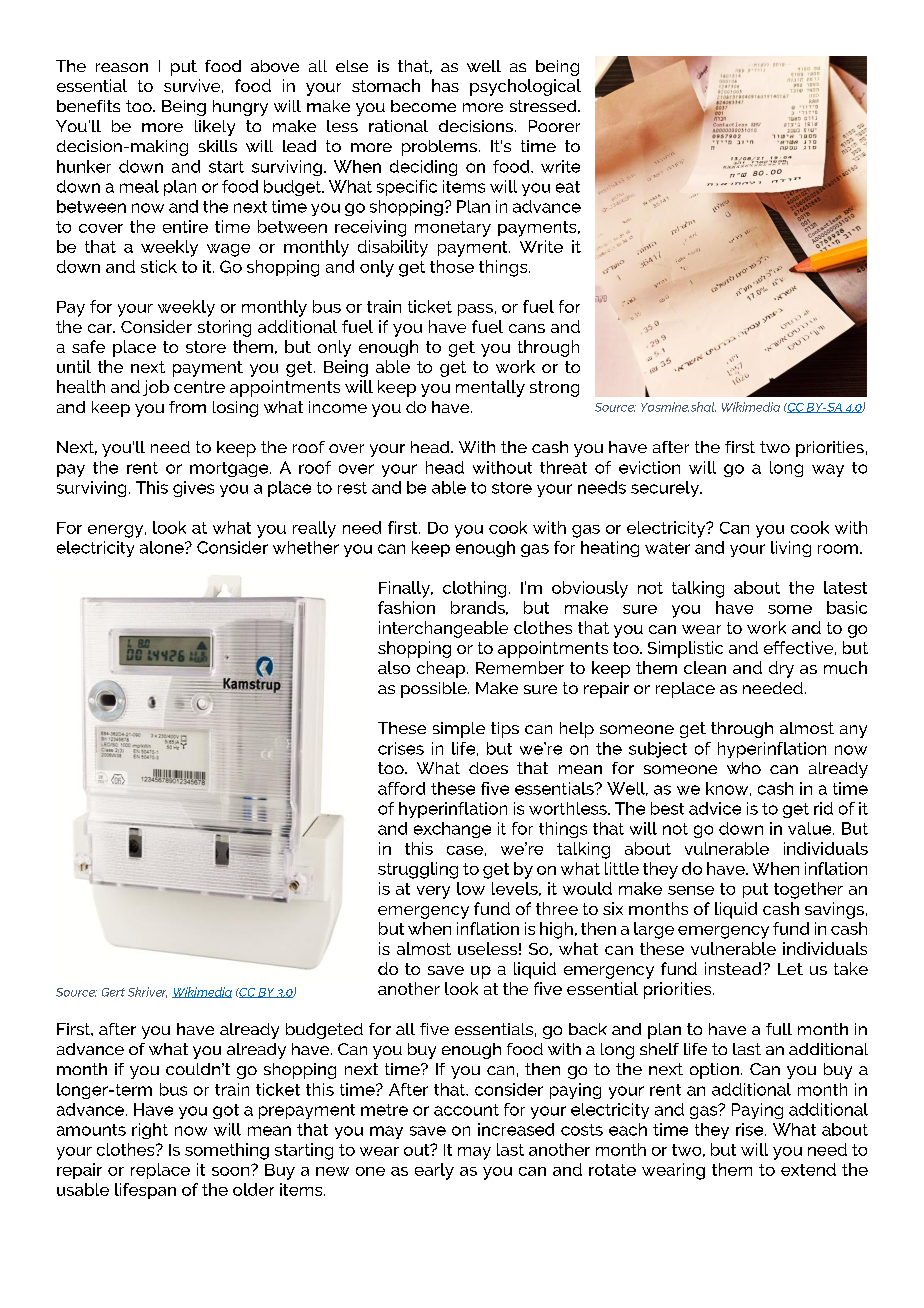 The height and width of the screenshot is (1308, 924). I want to click on right, so click(150, 1131).
